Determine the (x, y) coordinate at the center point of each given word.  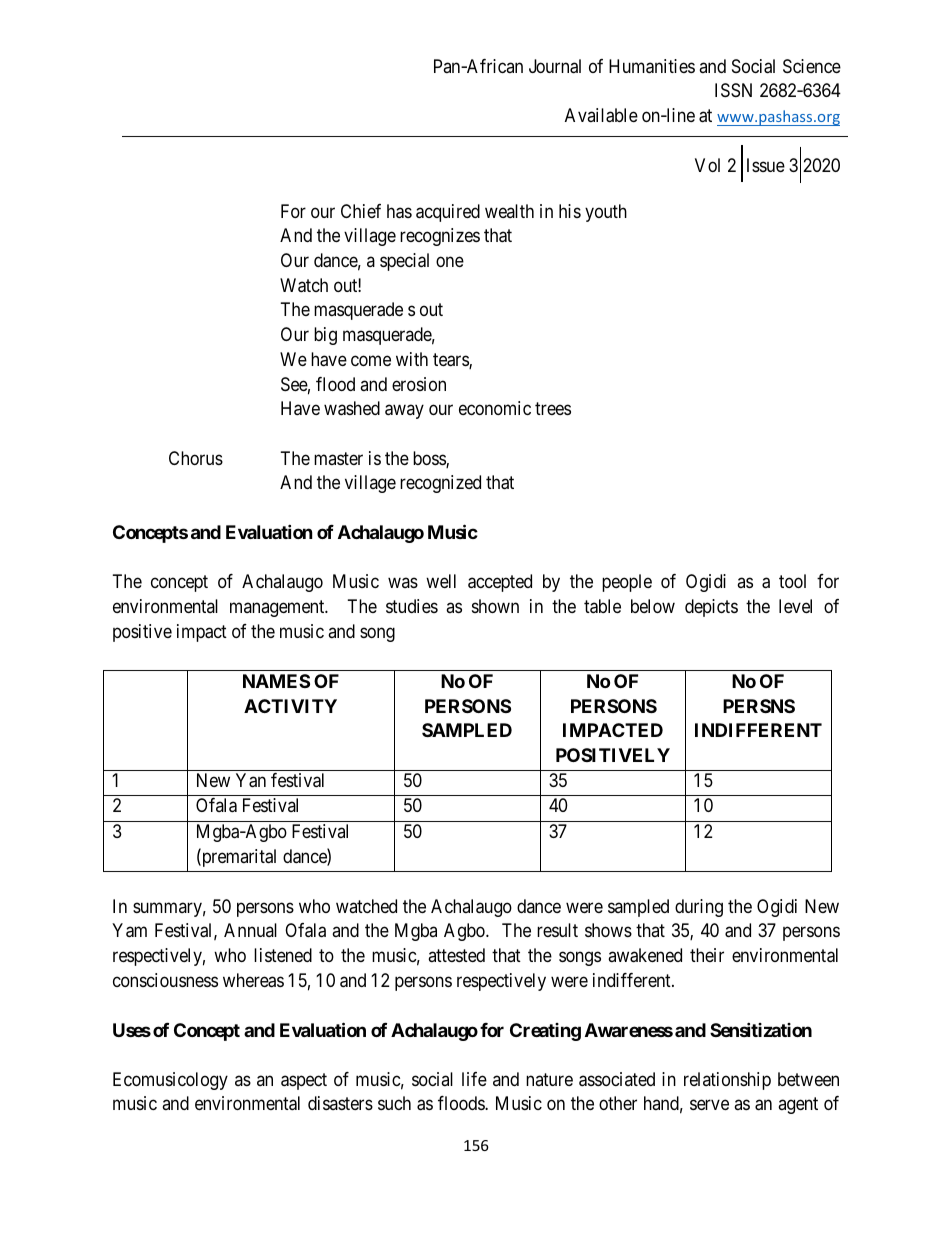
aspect (304, 1081)
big (325, 336)
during (699, 908)
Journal (555, 66)
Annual (250, 930)
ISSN (733, 90)
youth (606, 213)
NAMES (276, 681)
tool (792, 581)
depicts (711, 608)
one (450, 261)
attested (456, 955)
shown (495, 606)
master (338, 458)
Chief (361, 211)
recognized (440, 484)
